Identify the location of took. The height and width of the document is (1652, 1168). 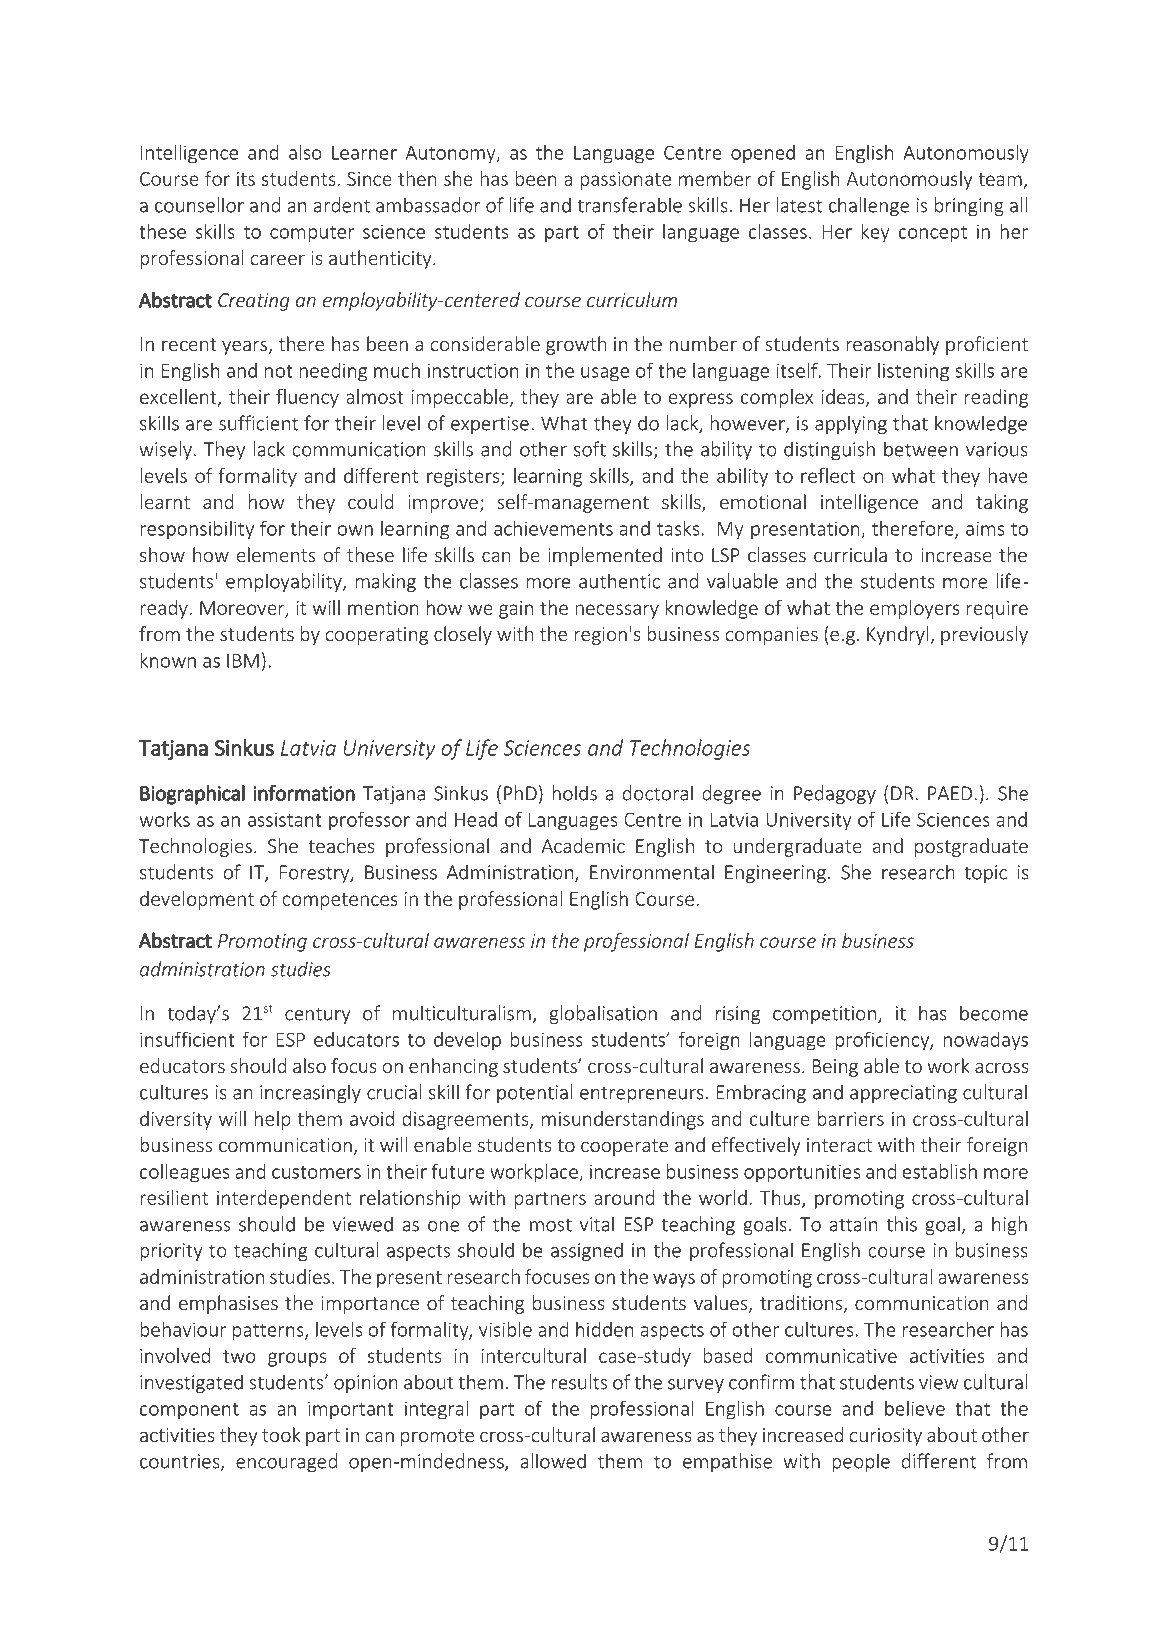
(281, 1434).
